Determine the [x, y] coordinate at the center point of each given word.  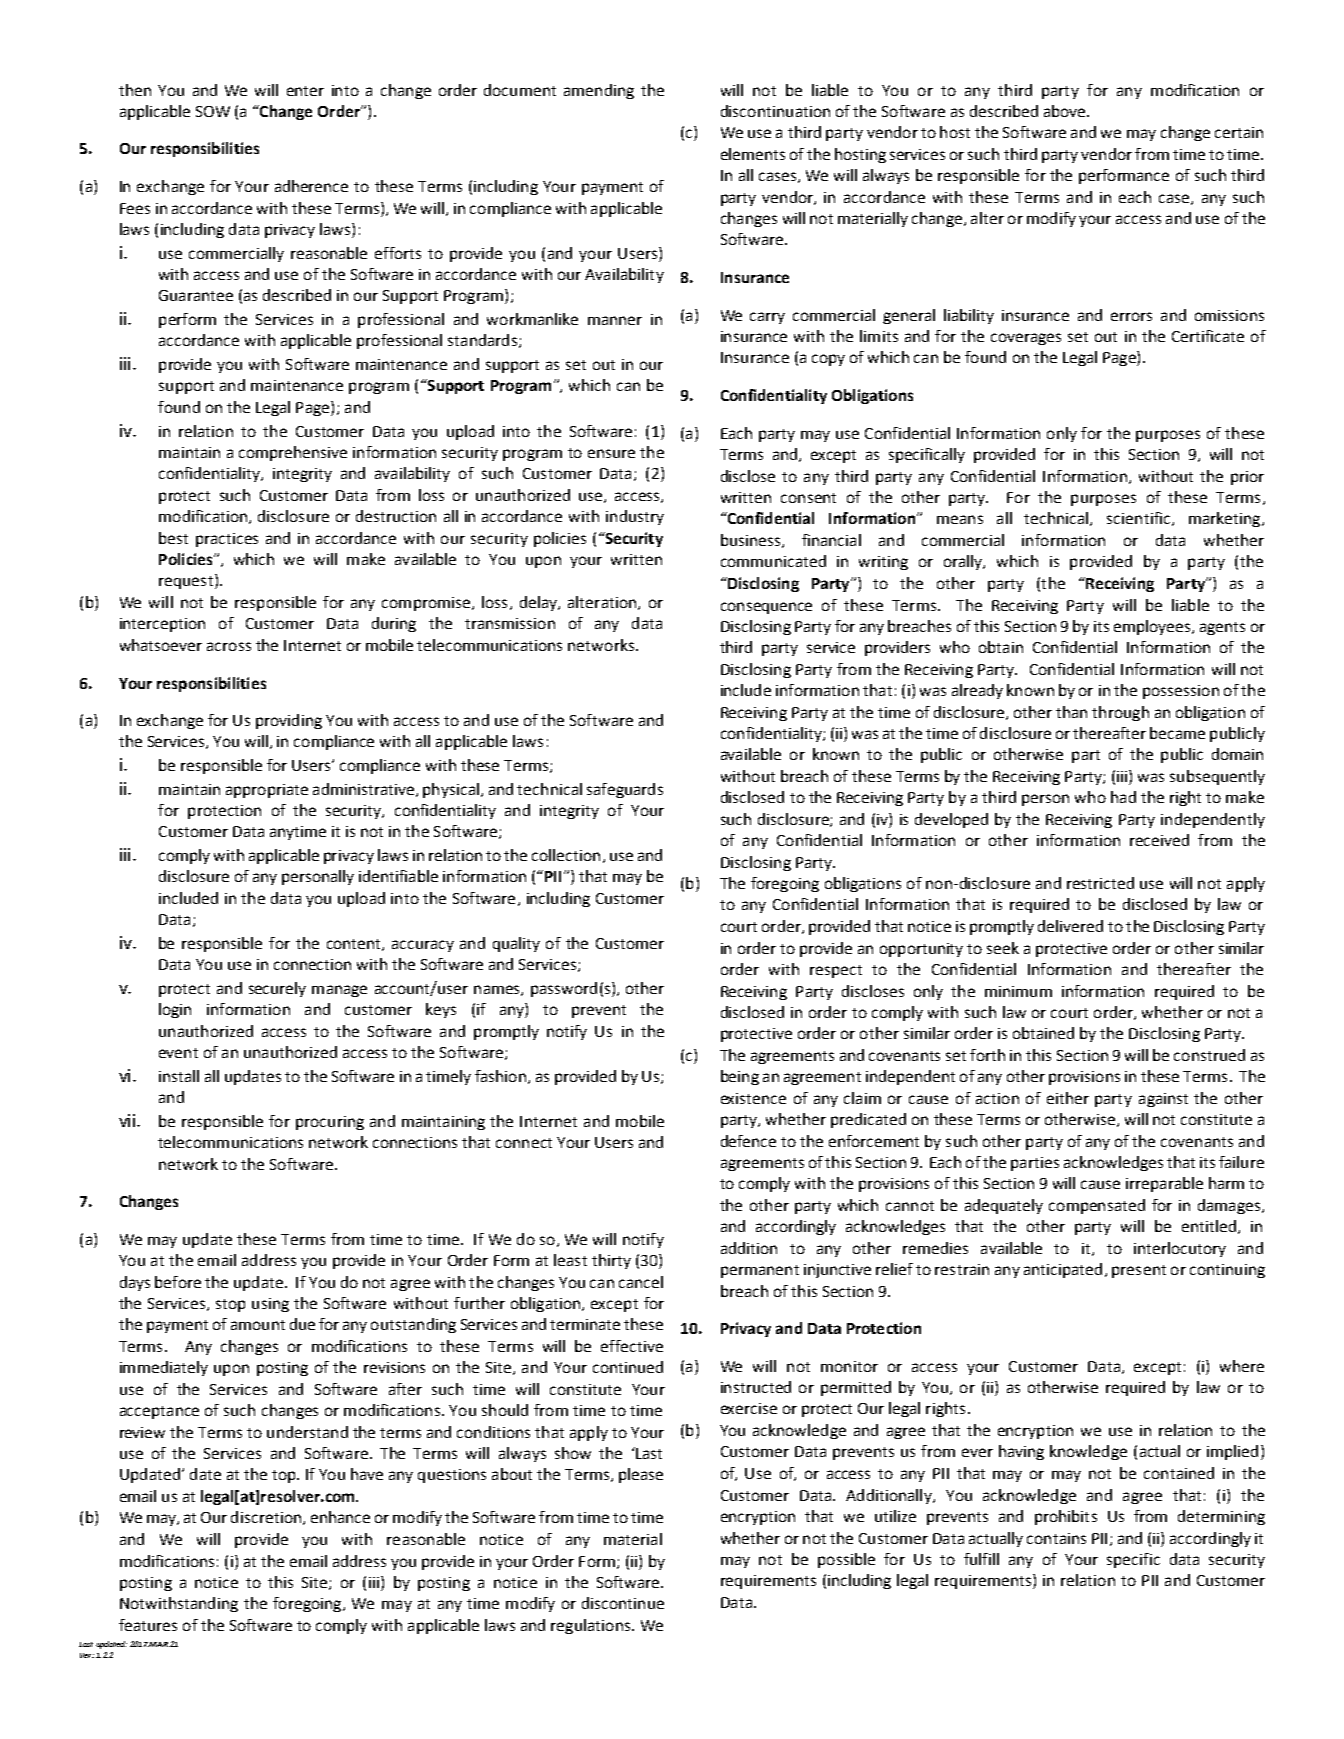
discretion [267, 1518]
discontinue [623, 1603]
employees [1153, 627]
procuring [330, 1123]
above [1066, 111]
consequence [766, 608]
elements [753, 154]
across [229, 646]
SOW [213, 111]
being [740, 1077]
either [1068, 1098]
